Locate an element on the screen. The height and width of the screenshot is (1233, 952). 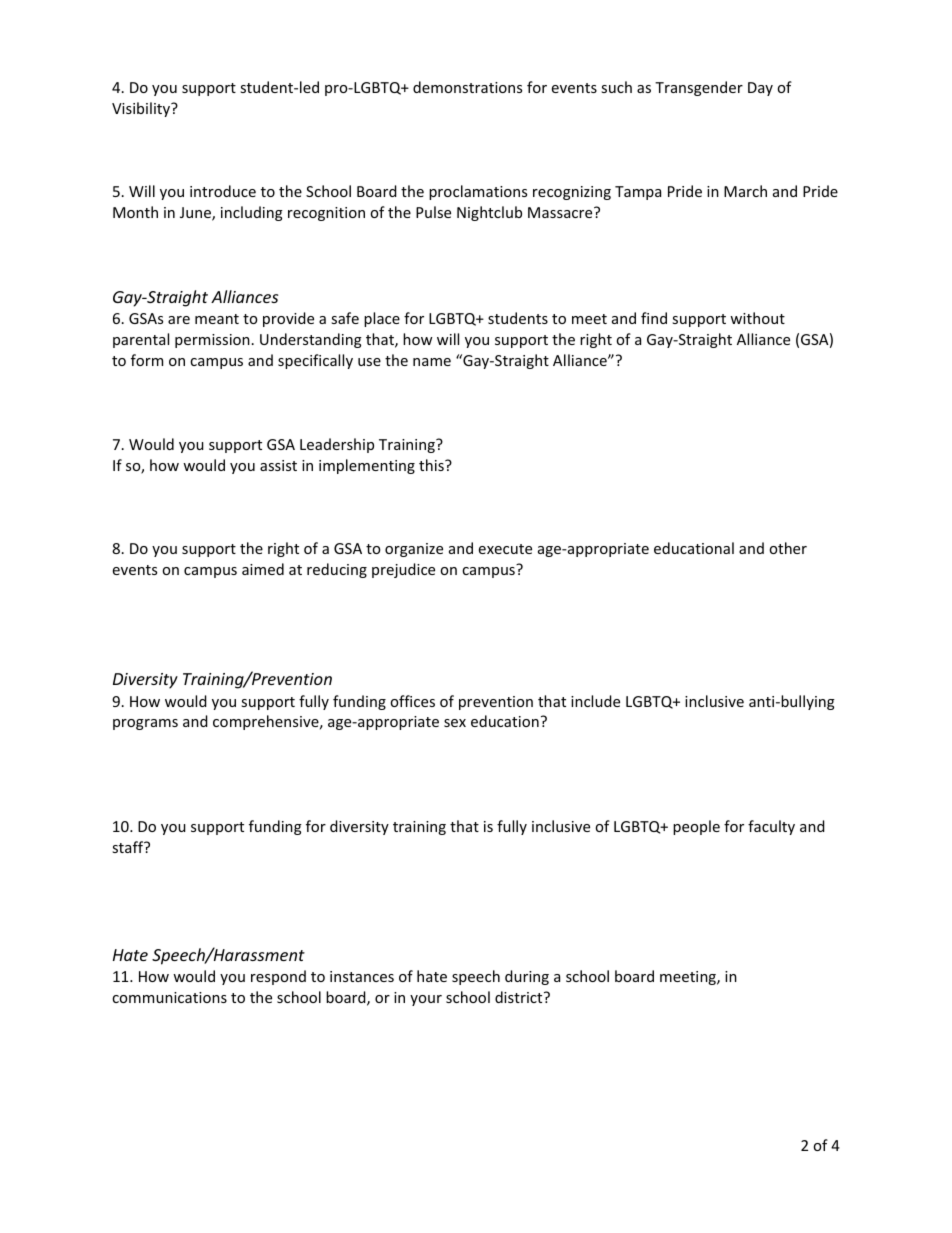
communications is located at coordinates (169, 997).
